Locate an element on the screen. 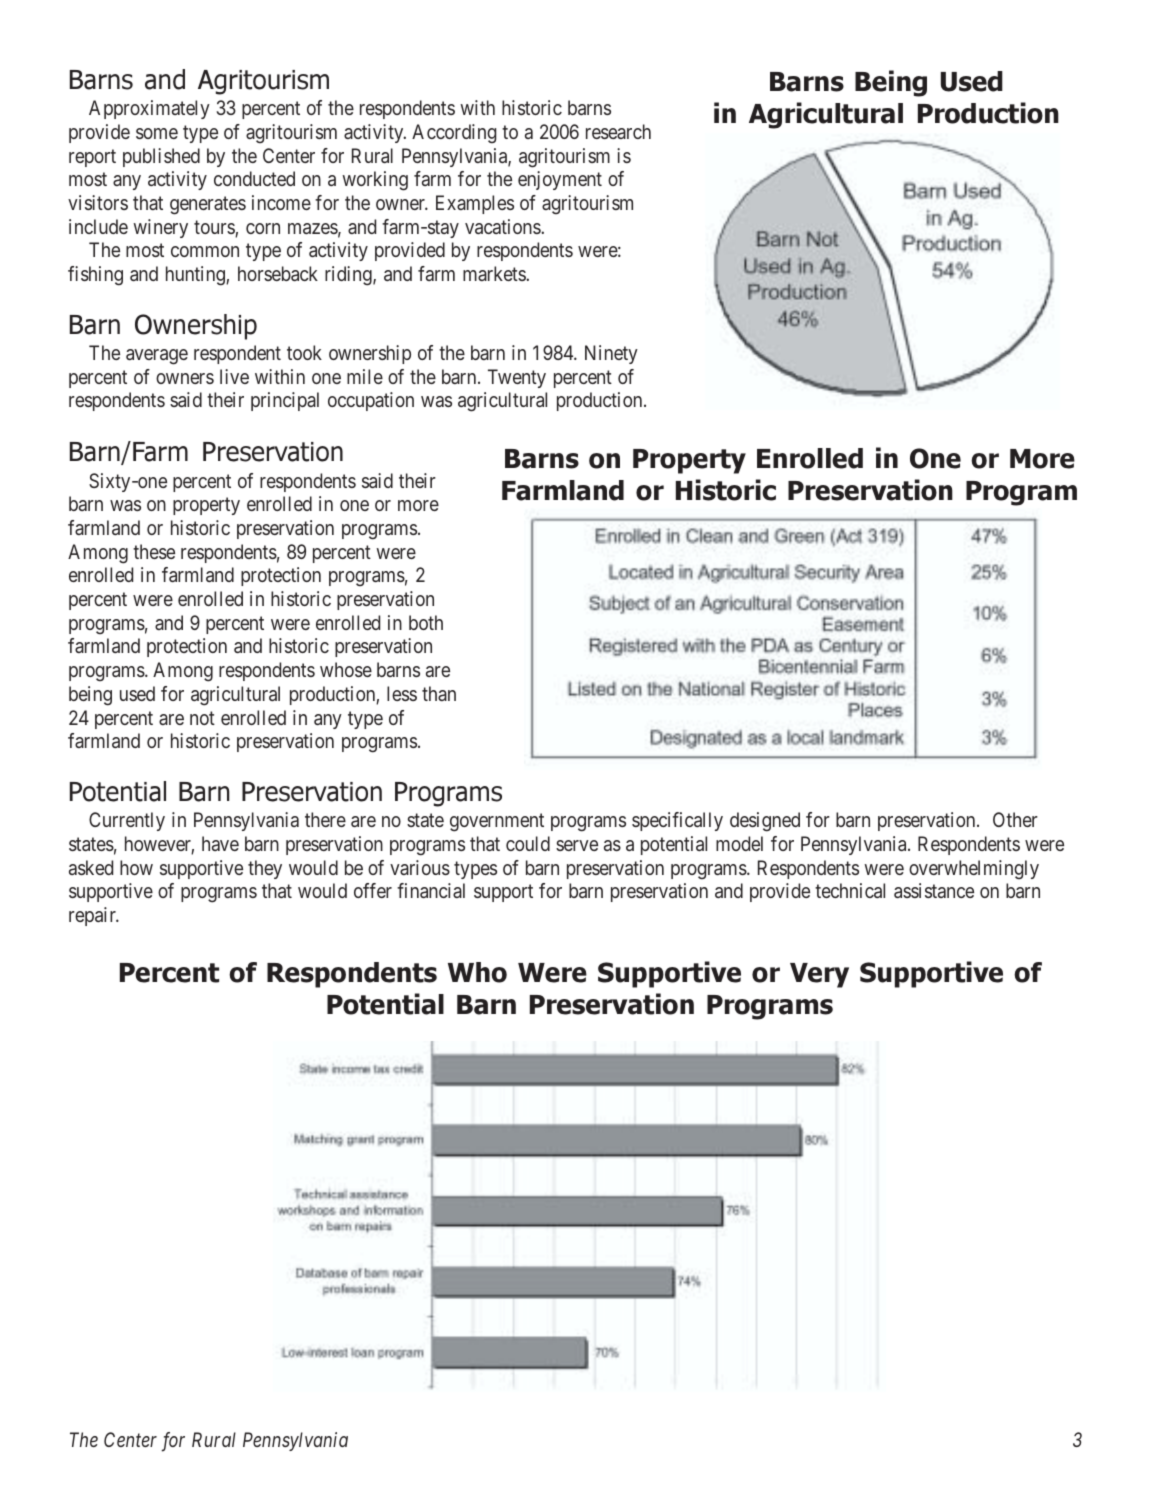 The image size is (1159, 1500). financial is located at coordinates (431, 890).
